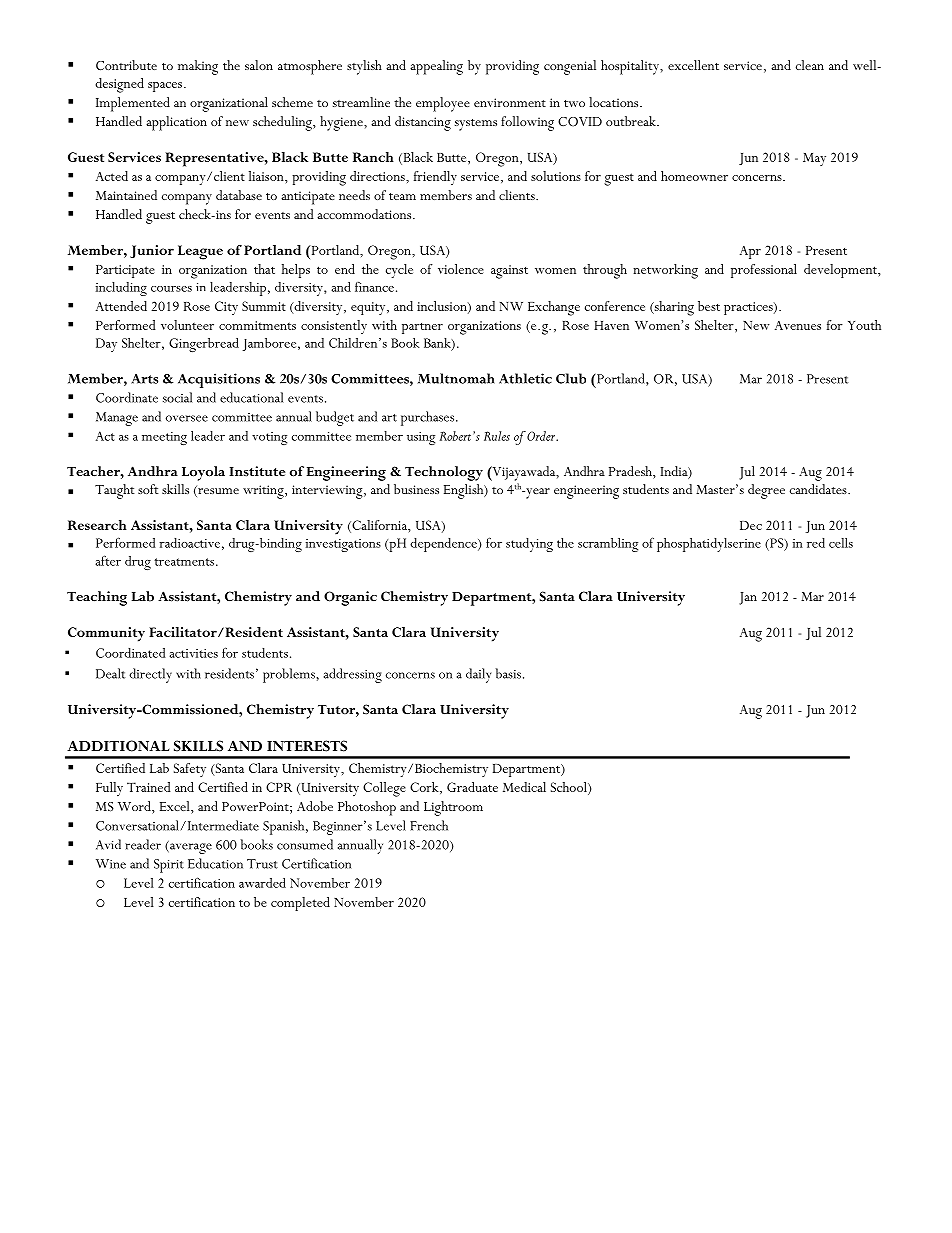 Image resolution: width=952 pixels, height=1233 pixels. Describe the element at coordinates (766, 491) in the screenshot. I see `degree` at that location.
